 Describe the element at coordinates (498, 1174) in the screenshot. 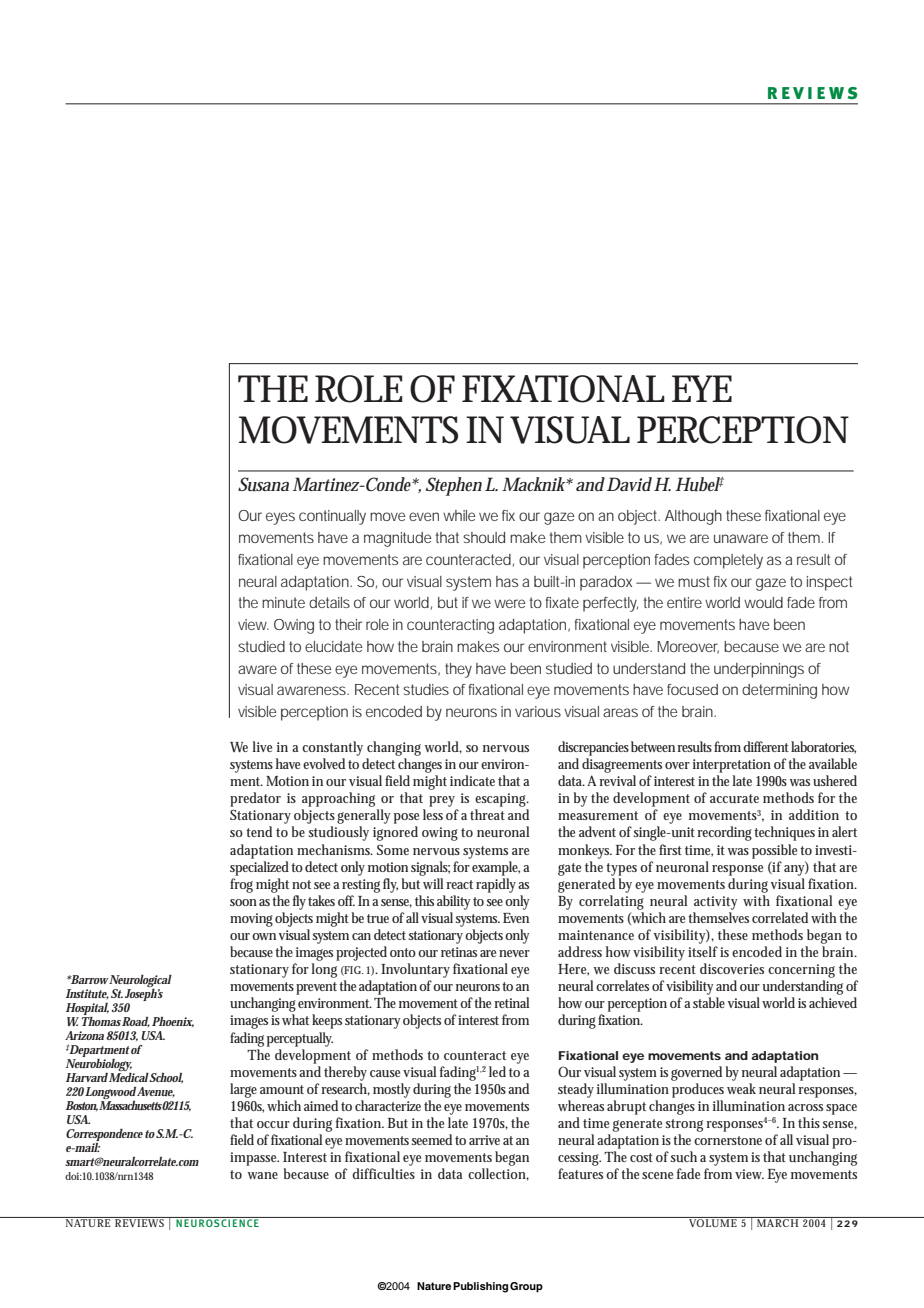

I see `collection` at that location.
